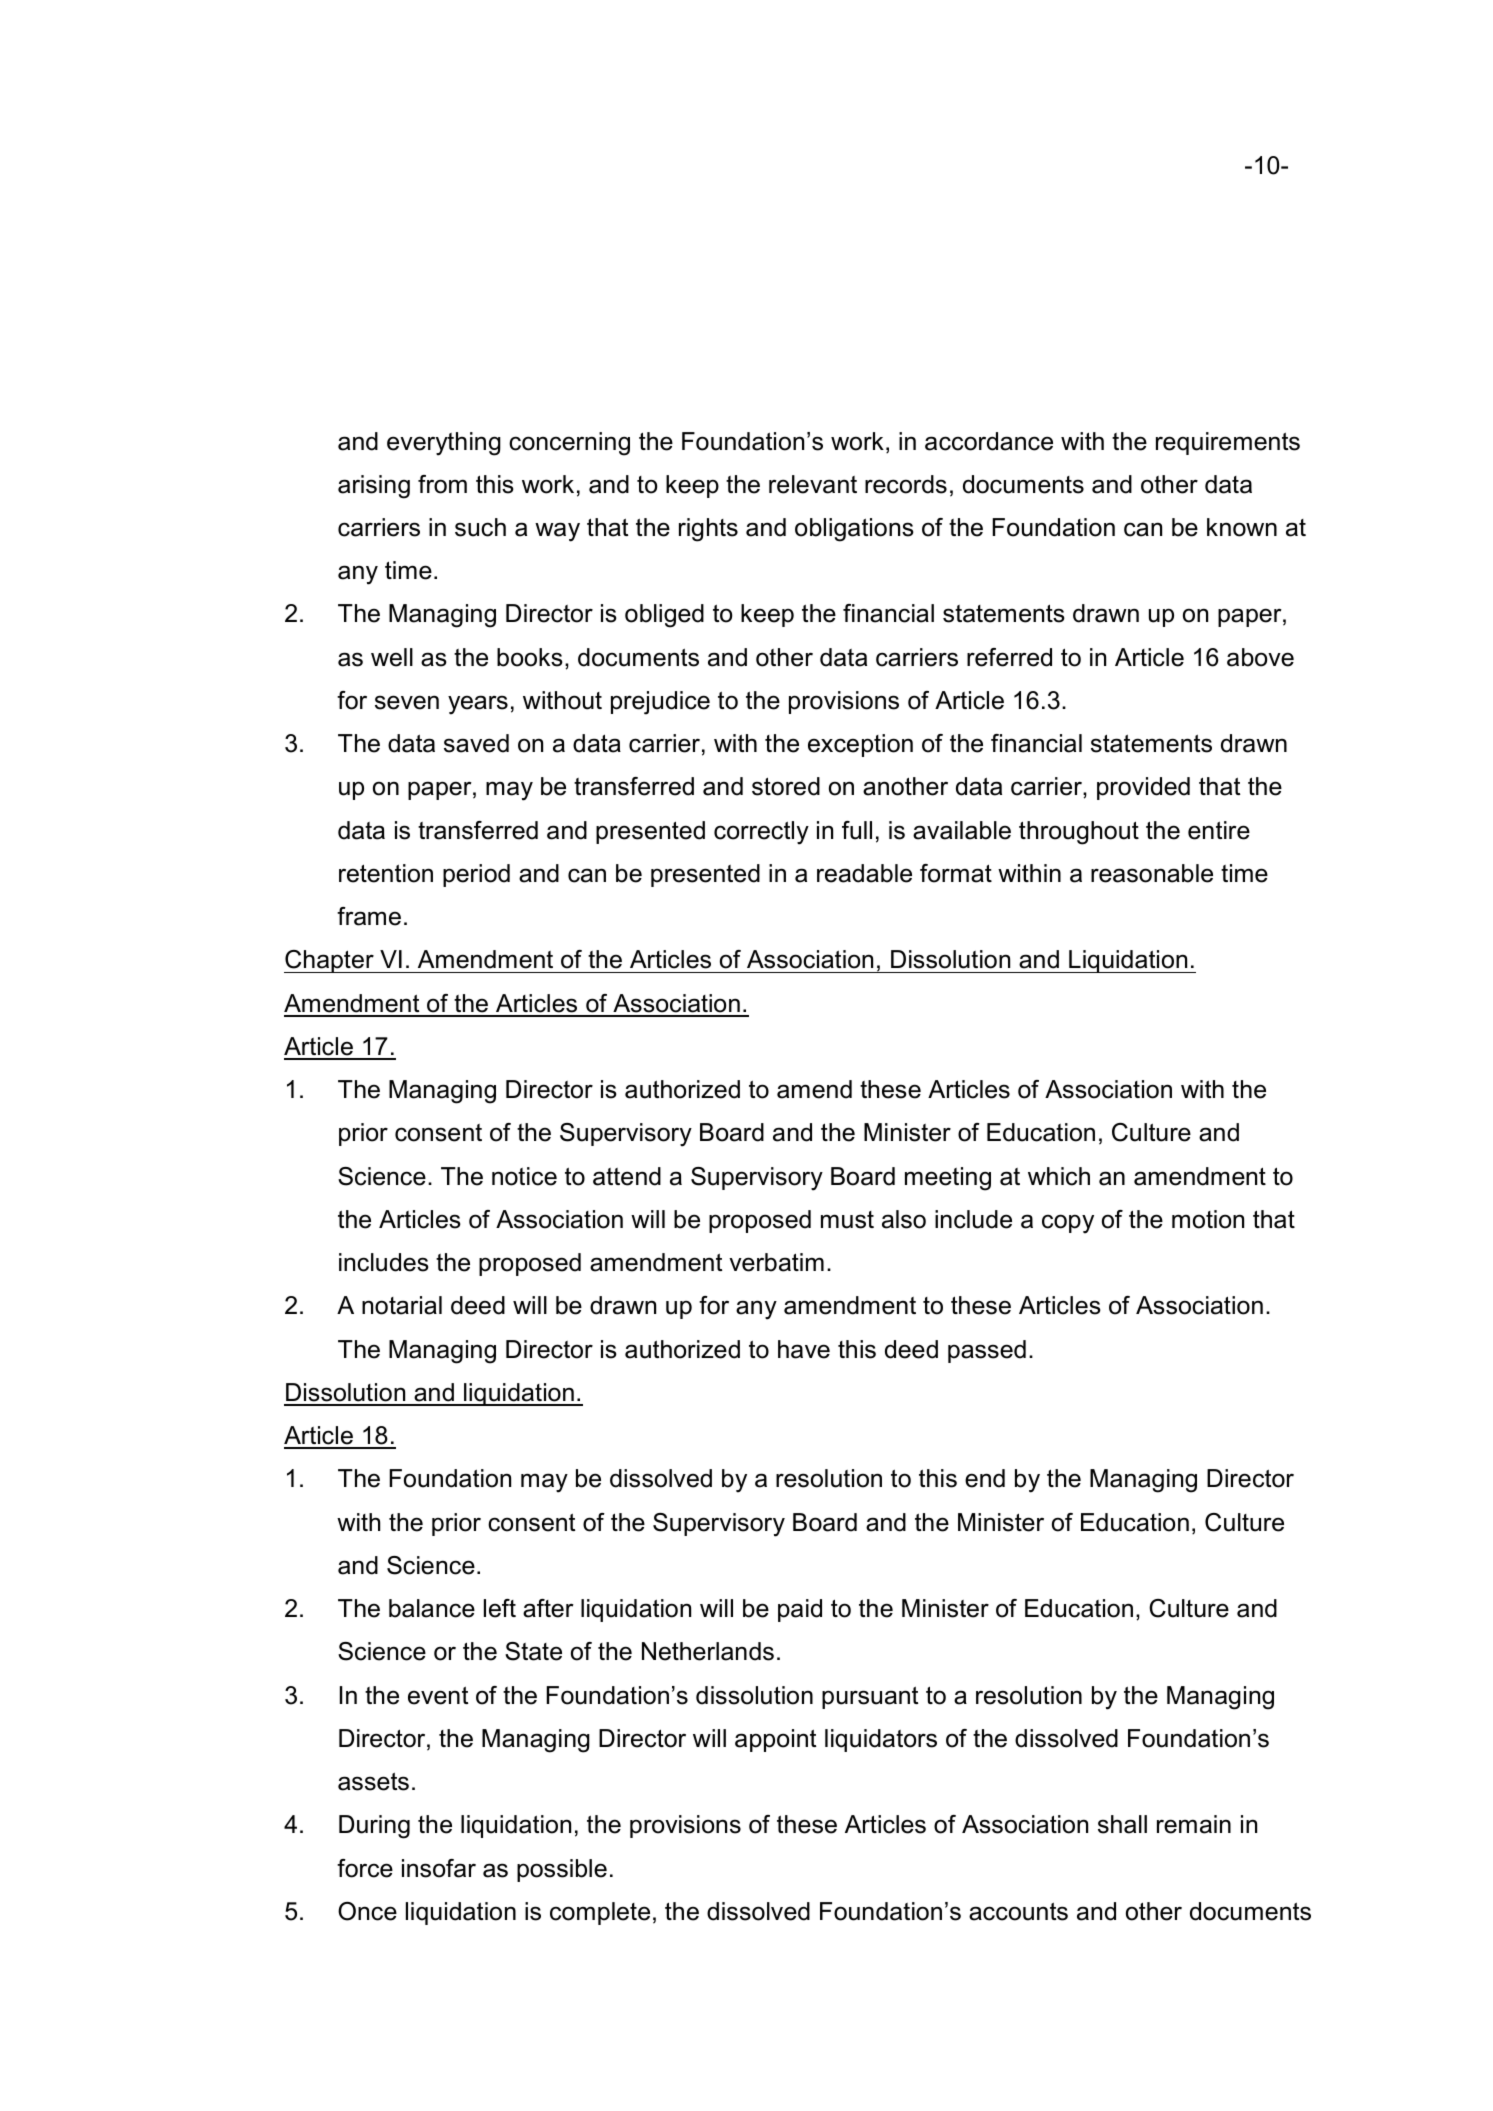  Describe the element at coordinates (439, 1868) in the screenshot. I see `insofar` at that location.
